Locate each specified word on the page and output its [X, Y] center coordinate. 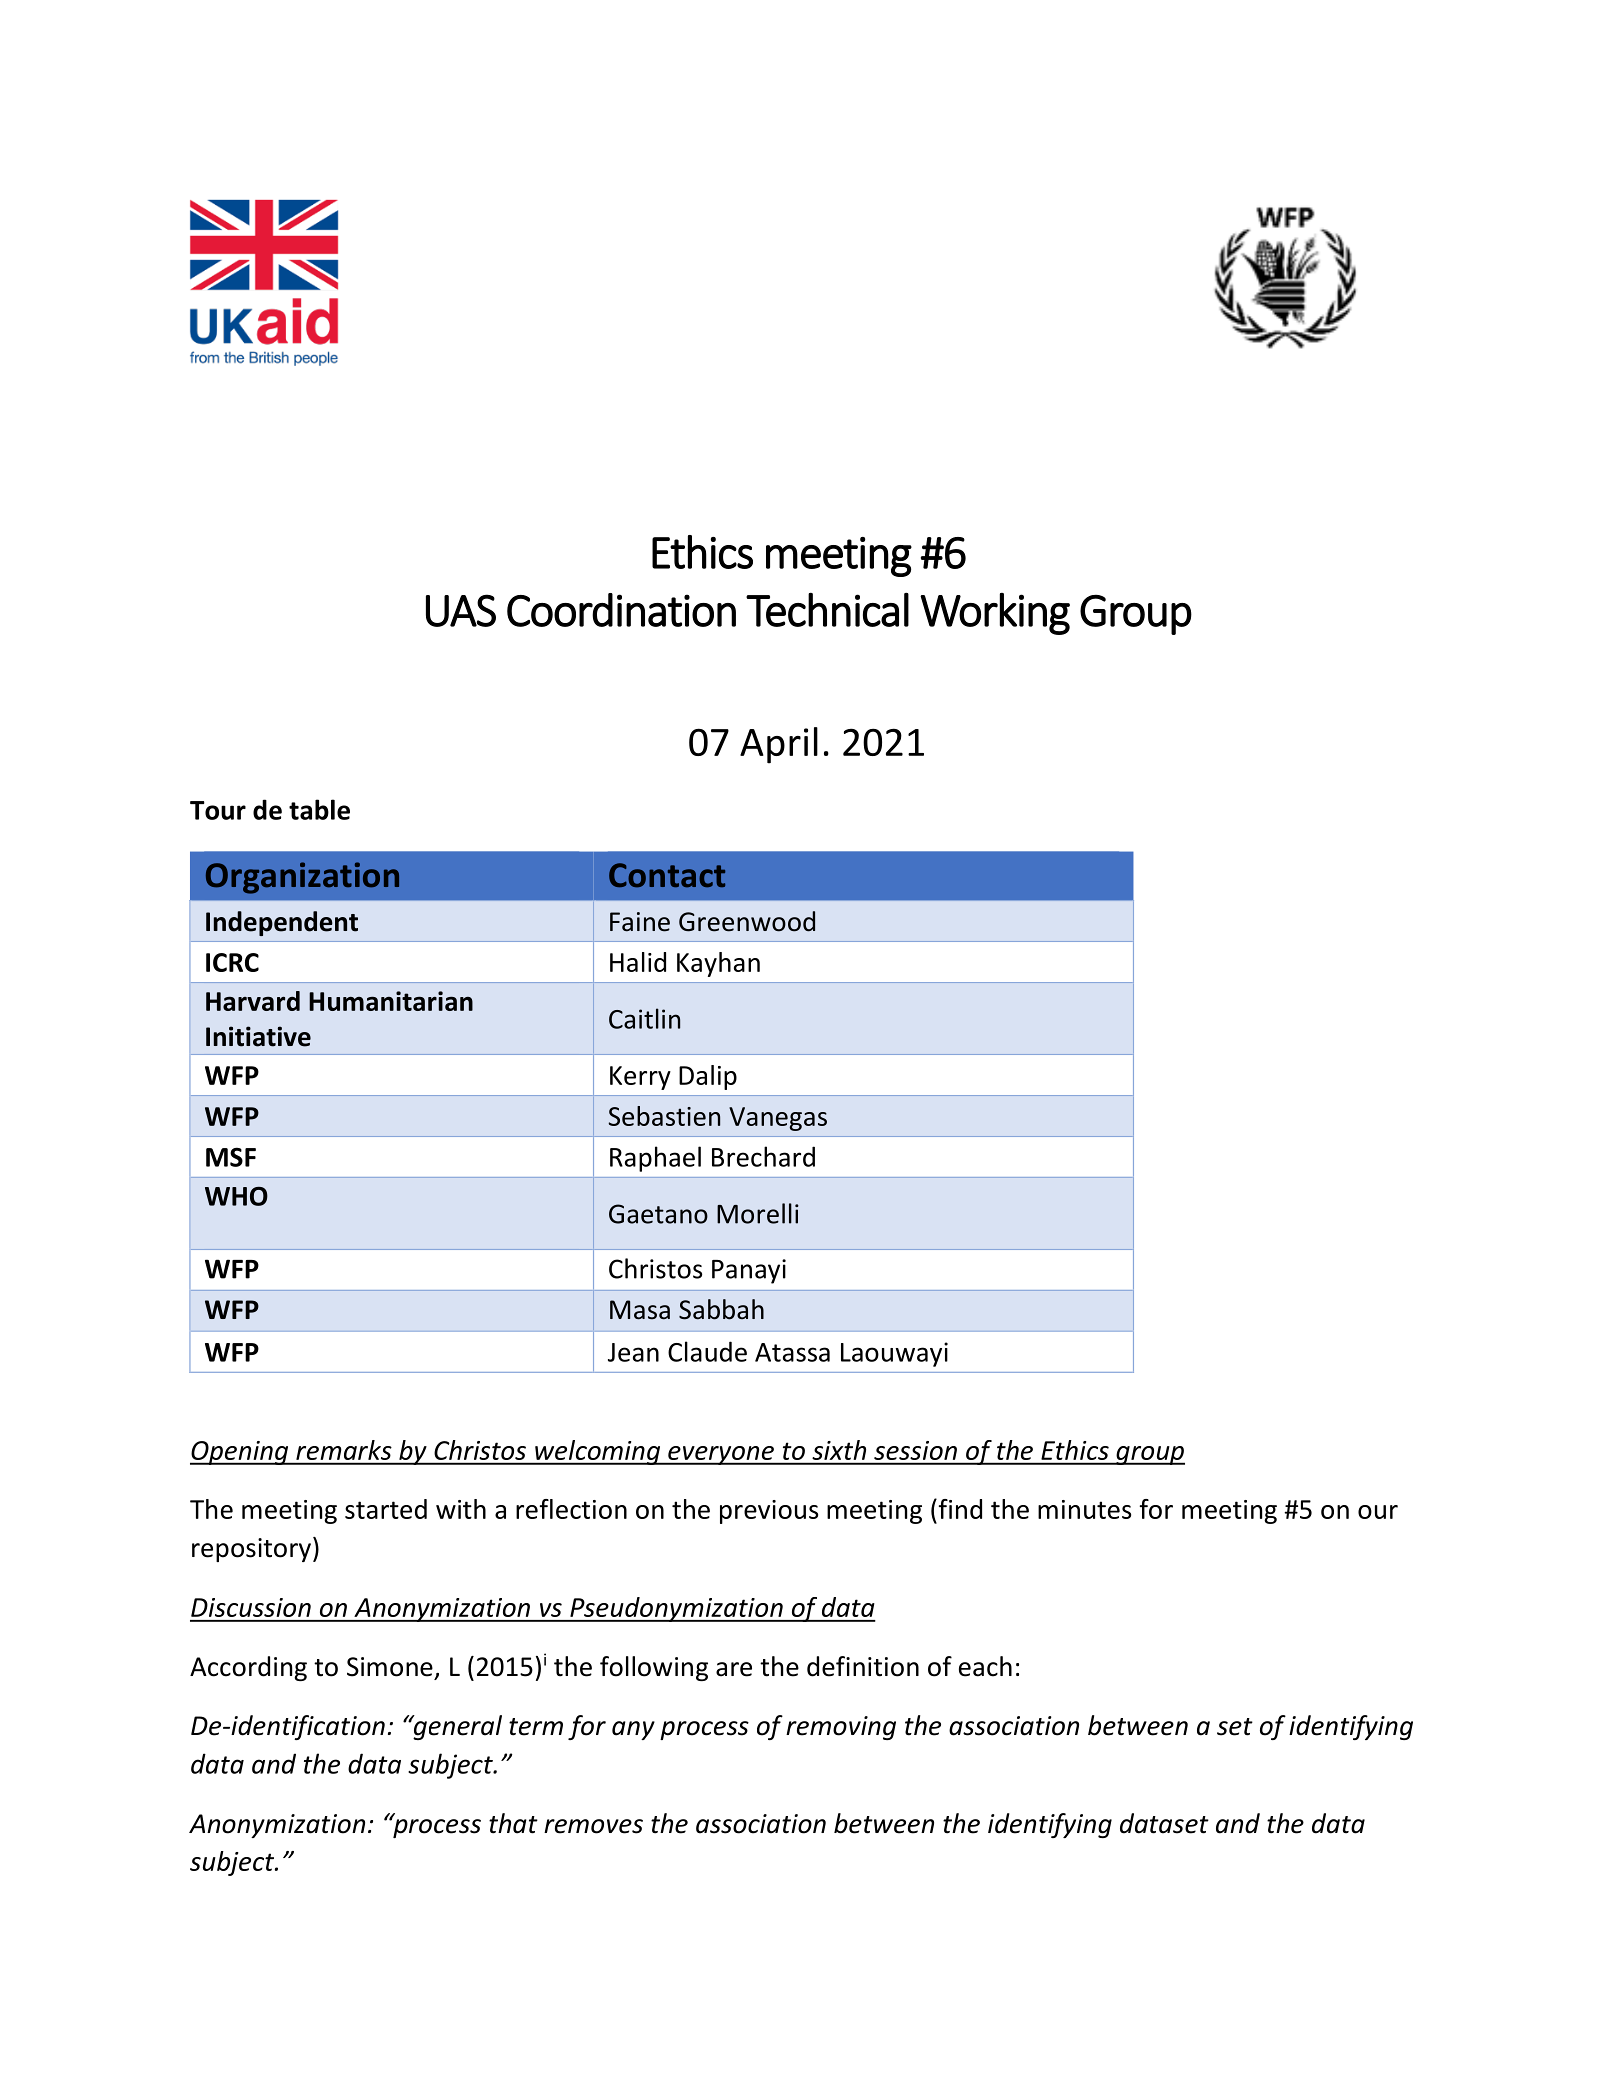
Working [995, 614]
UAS [461, 610]
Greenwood [747, 921]
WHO [236, 1196]
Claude [707, 1351]
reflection [571, 1509]
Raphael [655, 1159]
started [386, 1509]
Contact [667, 875]
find [959, 1509]
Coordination [621, 610]
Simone [390, 1667]
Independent [282, 923]
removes [593, 1826]
